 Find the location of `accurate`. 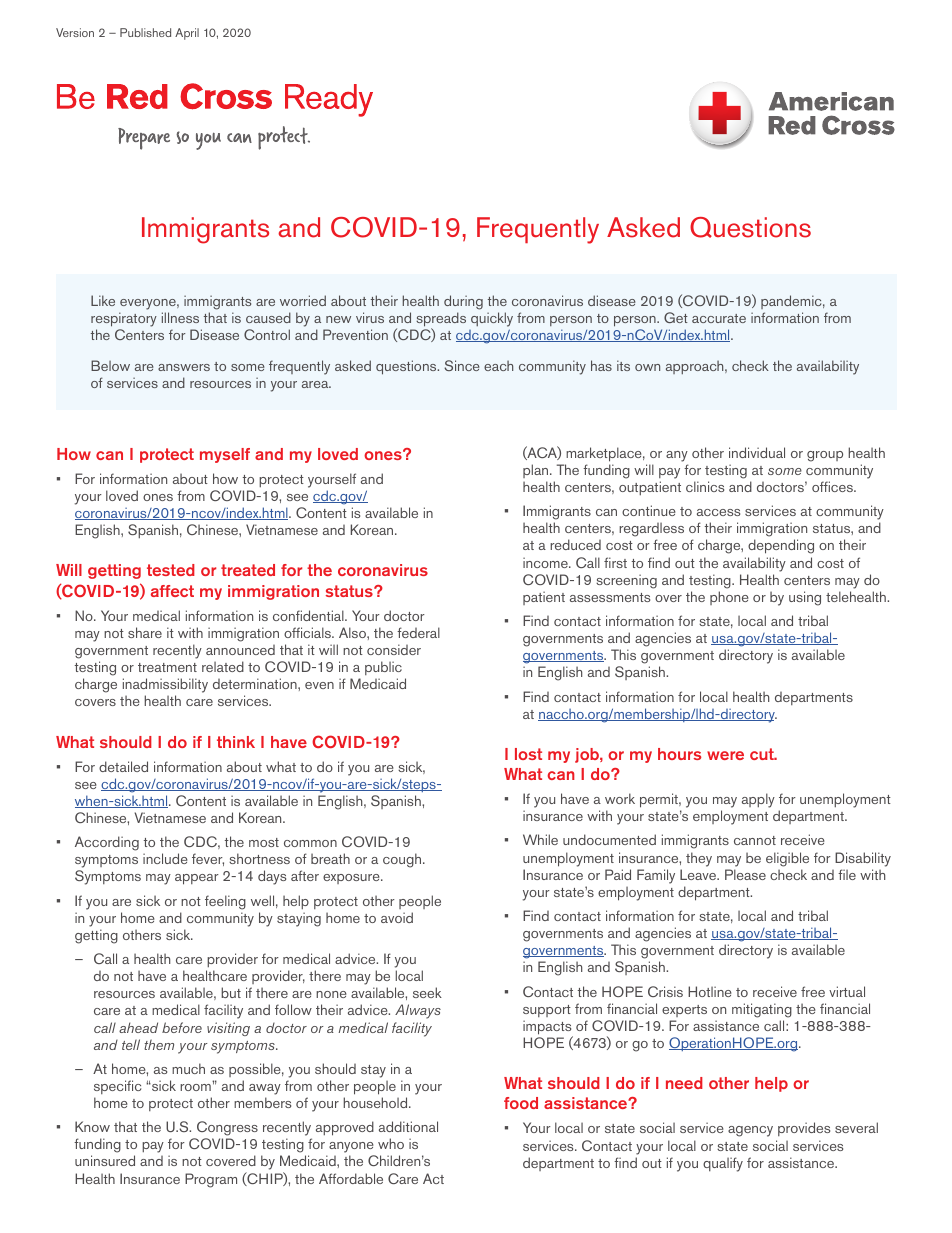

accurate is located at coordinates (719, 318).
